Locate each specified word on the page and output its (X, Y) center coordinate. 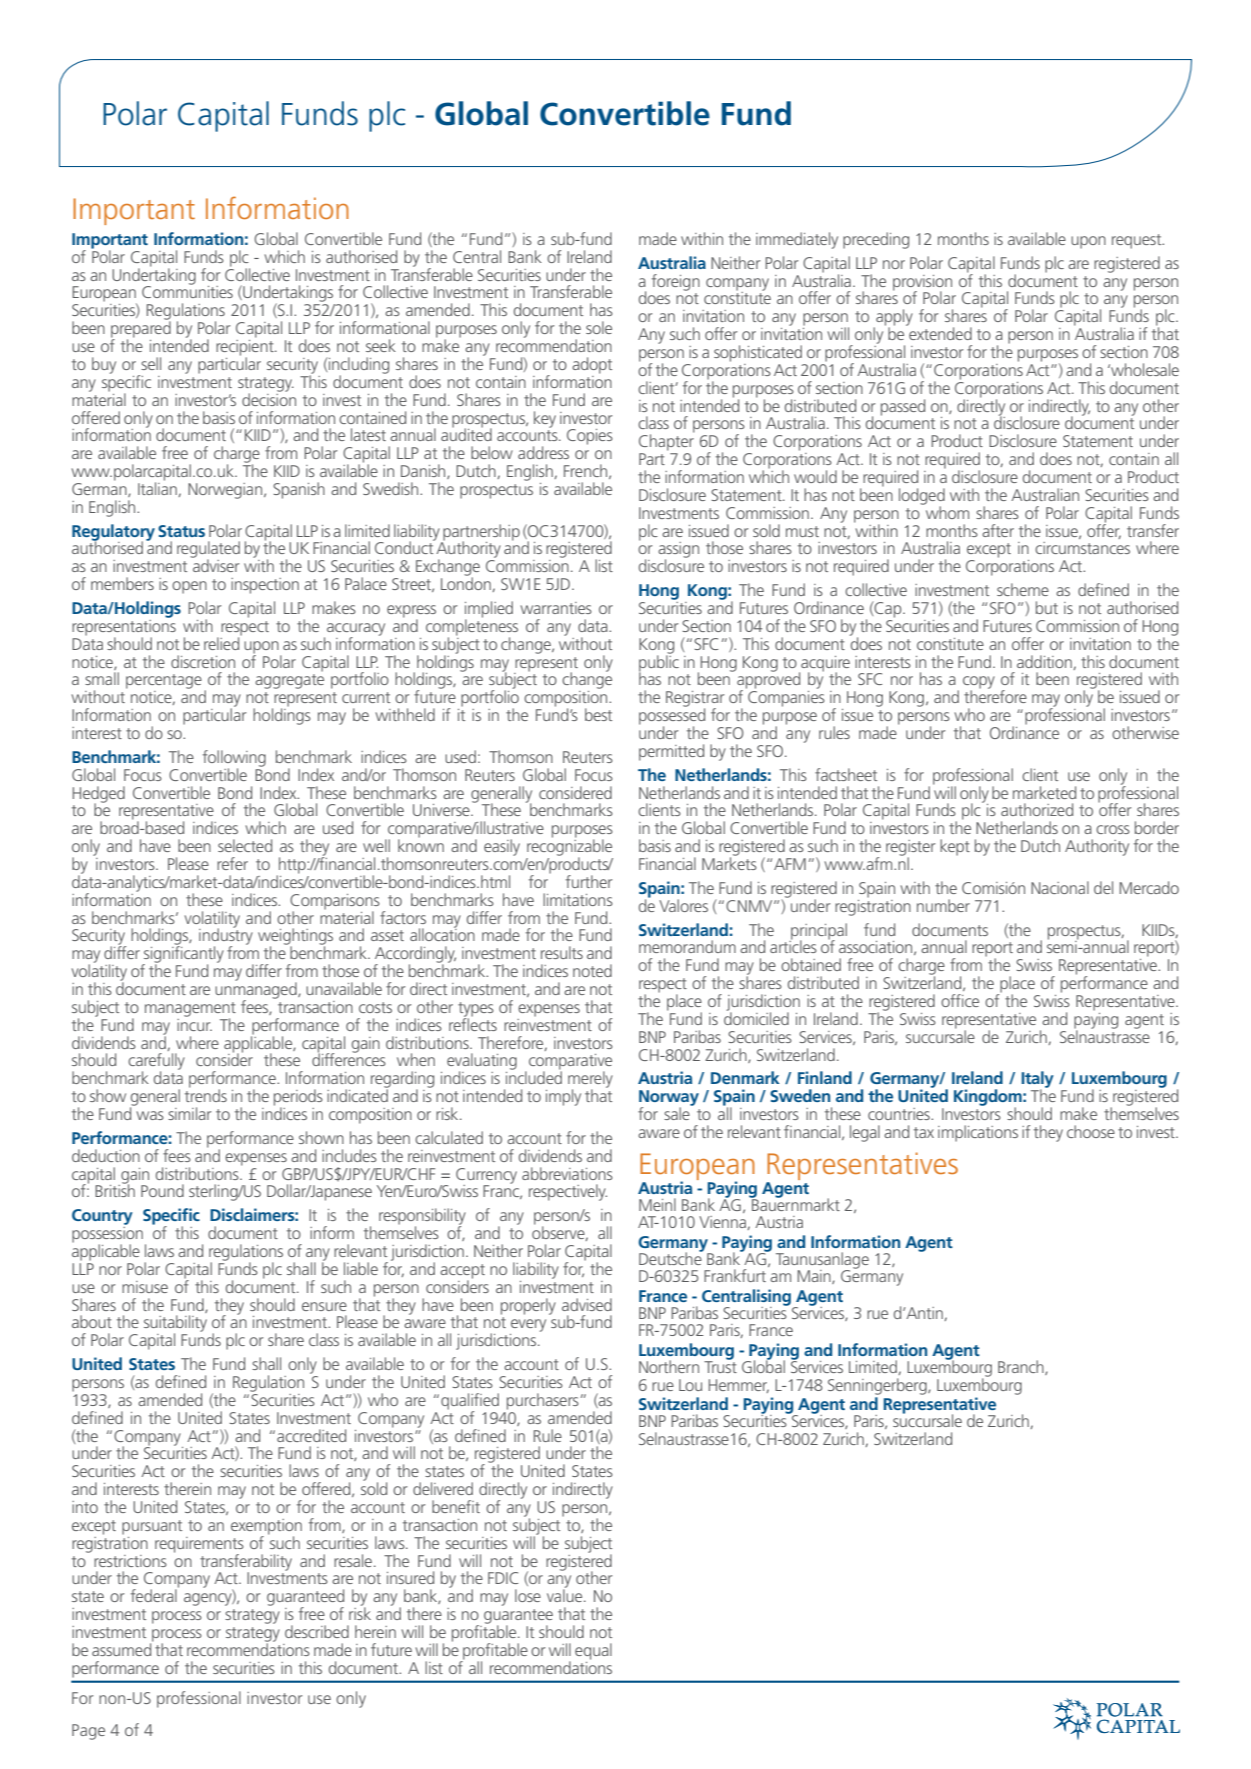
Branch (1022, 1367)
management (190, 1010)
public (659, 663)
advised (587, 1304)
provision (922, 284)
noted (592, 970)
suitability (175, 1325)
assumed (122, 1648)
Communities (187, 291)
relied (223, 642)
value (566, 1594)
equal (593, 1651)
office (960, 1000)
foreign (676, 282)
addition (1045, 662)
